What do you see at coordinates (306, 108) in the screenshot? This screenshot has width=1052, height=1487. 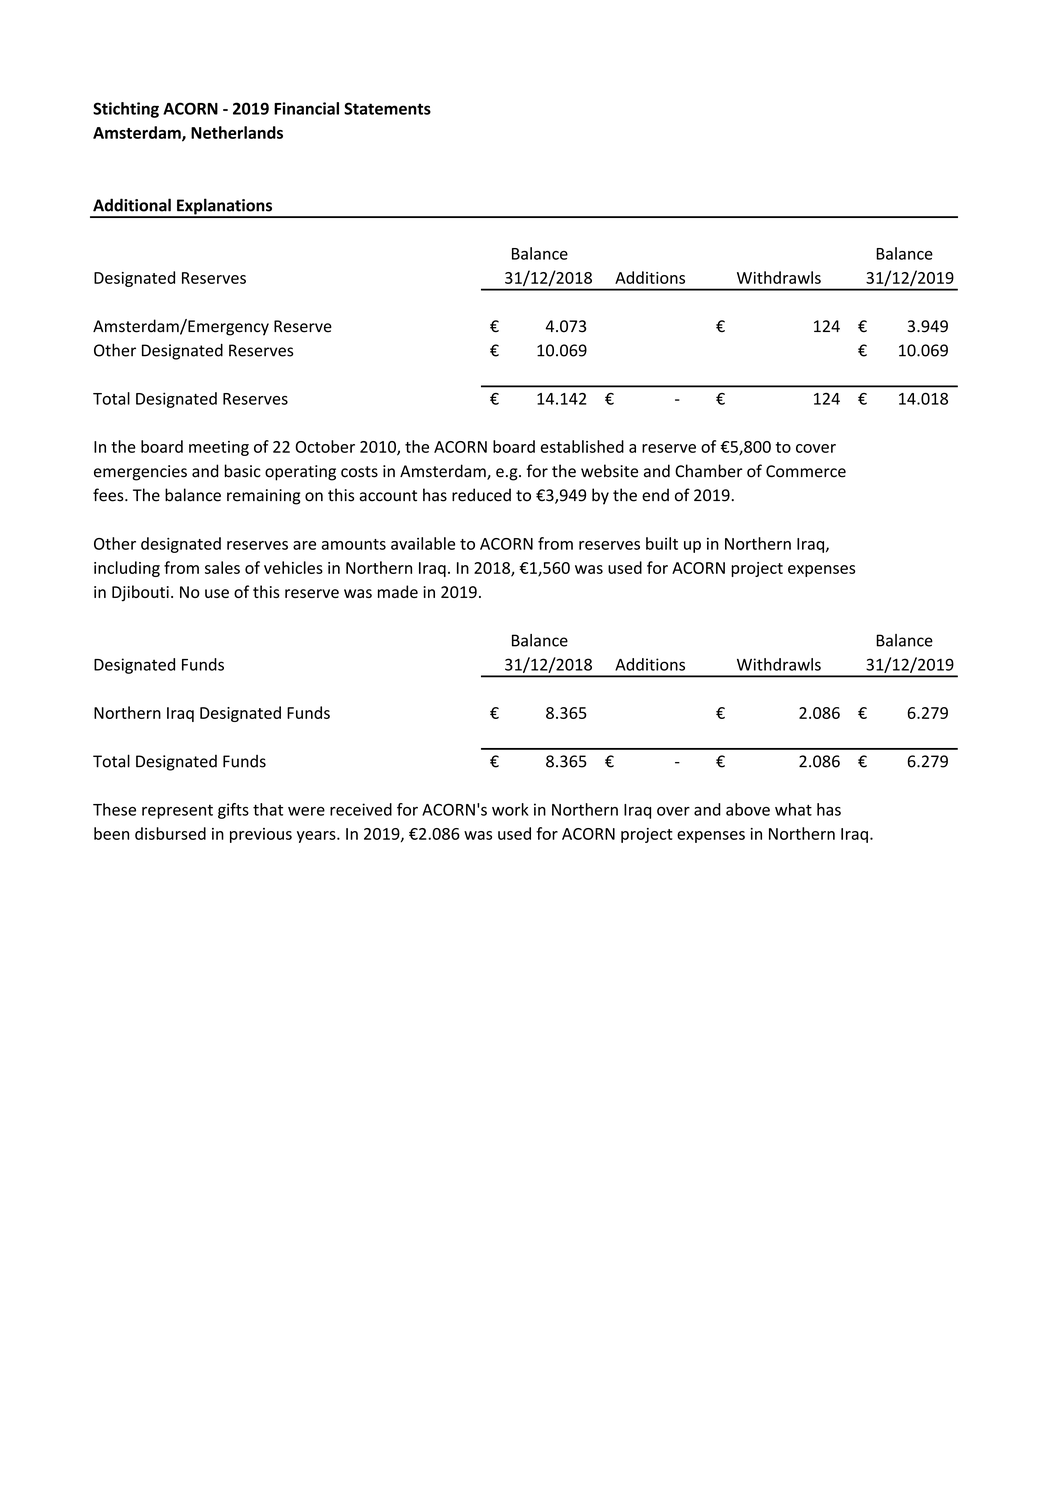 I see `Financial` at bounding box center [306, 108].
